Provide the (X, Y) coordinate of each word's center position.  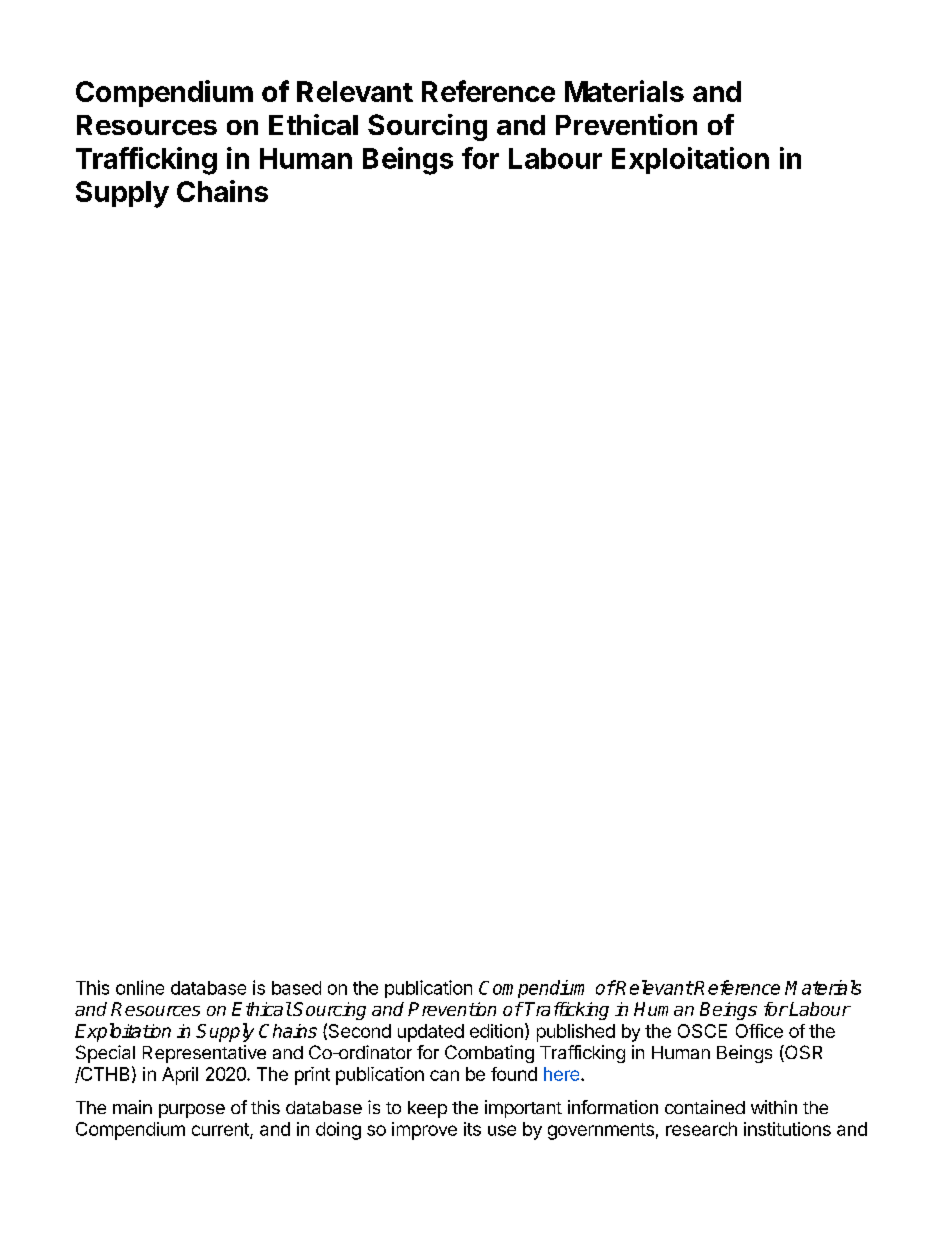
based (296, 988)
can (444, 1075)
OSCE (702, 1031)
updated (431, 1033)
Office (759, 1031)
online (140, 987)
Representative (204, 1054)
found (514, 1074)
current (221, 1130)
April (180, 1076)
